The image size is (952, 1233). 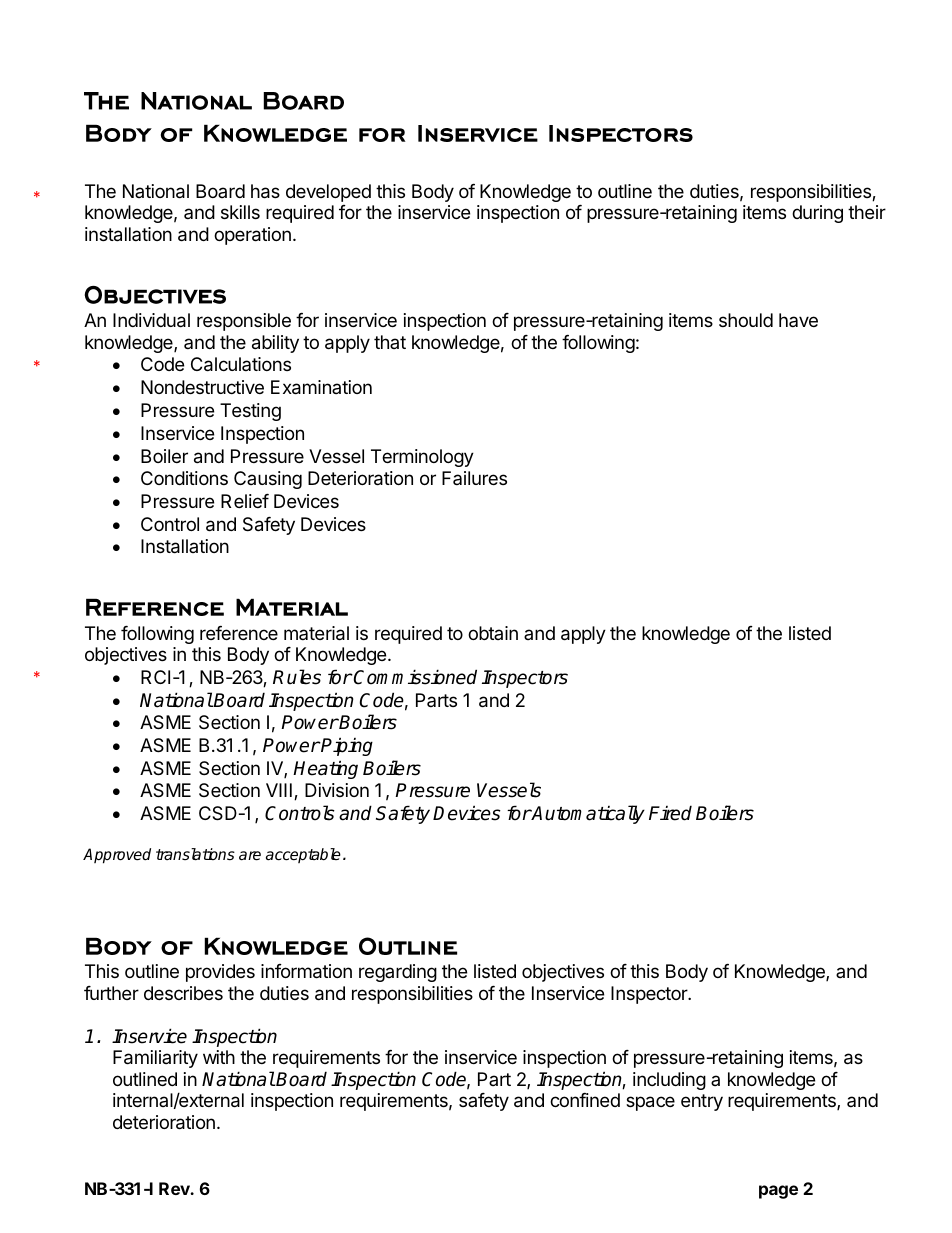 What do you see at coordinates (279, 790) in the image?
I see `VIII` at bounding box center [279, 790].
